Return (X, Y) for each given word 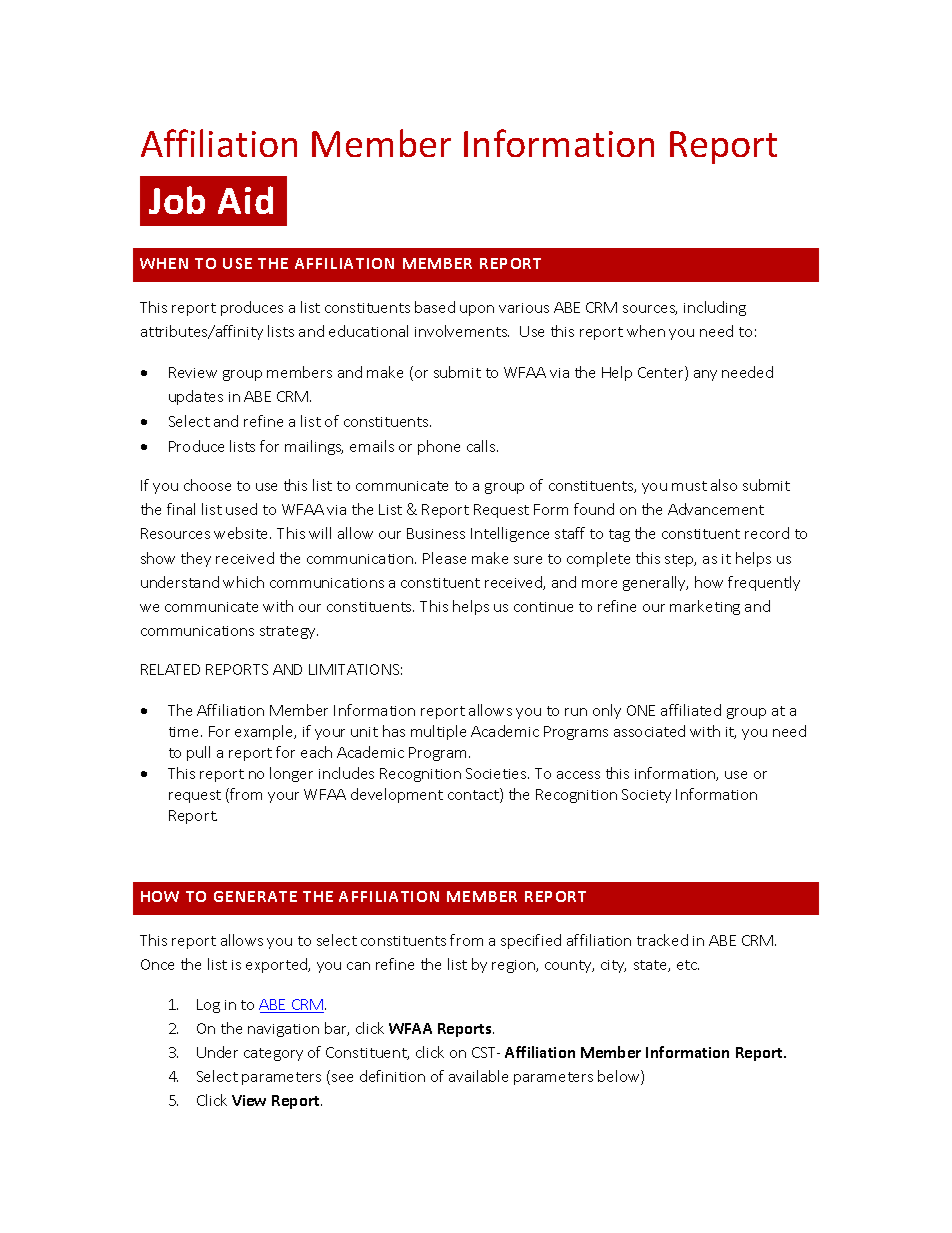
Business (436, 533)
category (273, 1054)
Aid (245, 200)
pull (198, 753)
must (689, 486)
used (241, 509)
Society (646, 796)
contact (474, 795)
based (435, 307)
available (478, 1076)
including (715, 308)
